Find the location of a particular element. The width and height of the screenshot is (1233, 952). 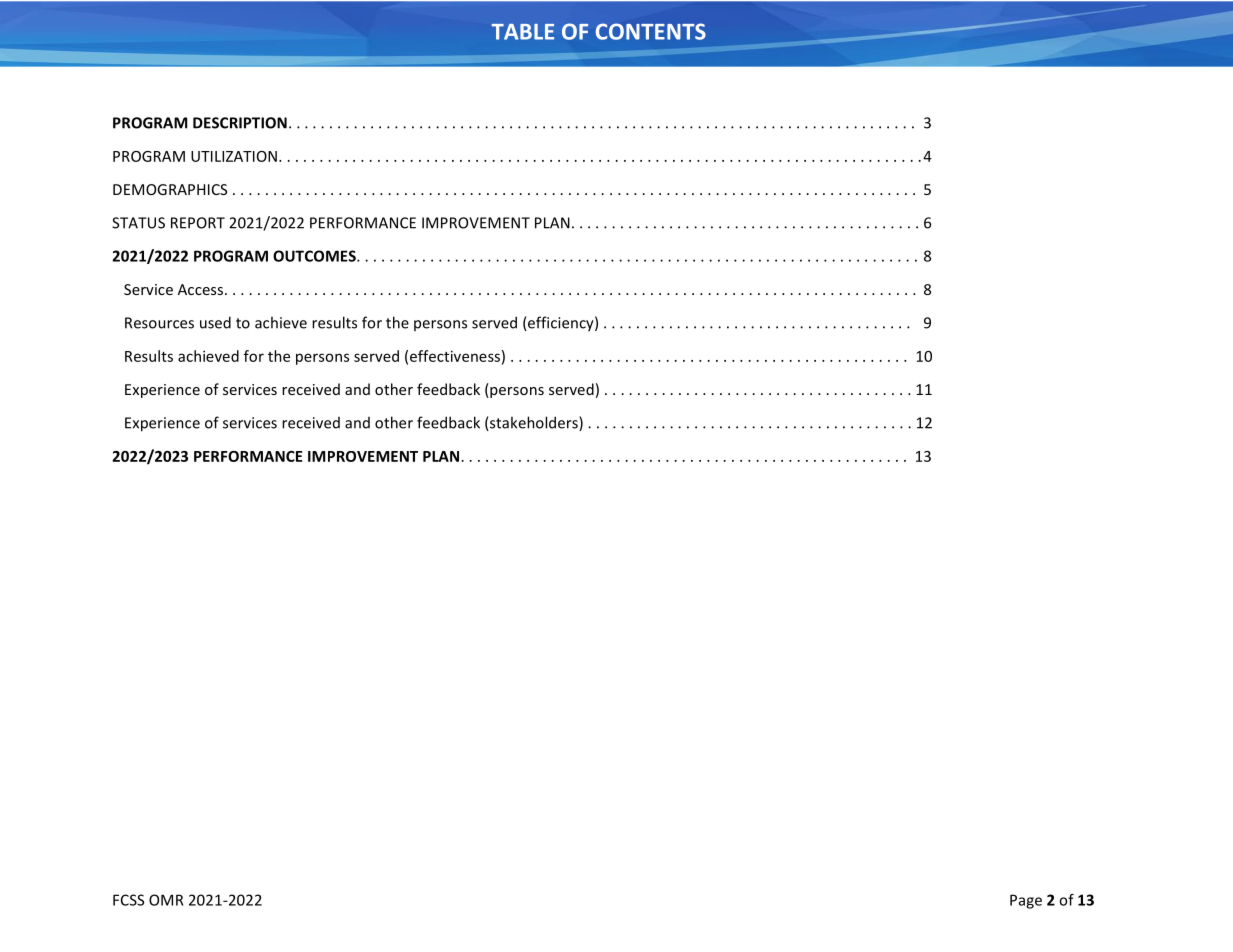

CONTENTS is located at coordinates (651, 31).
